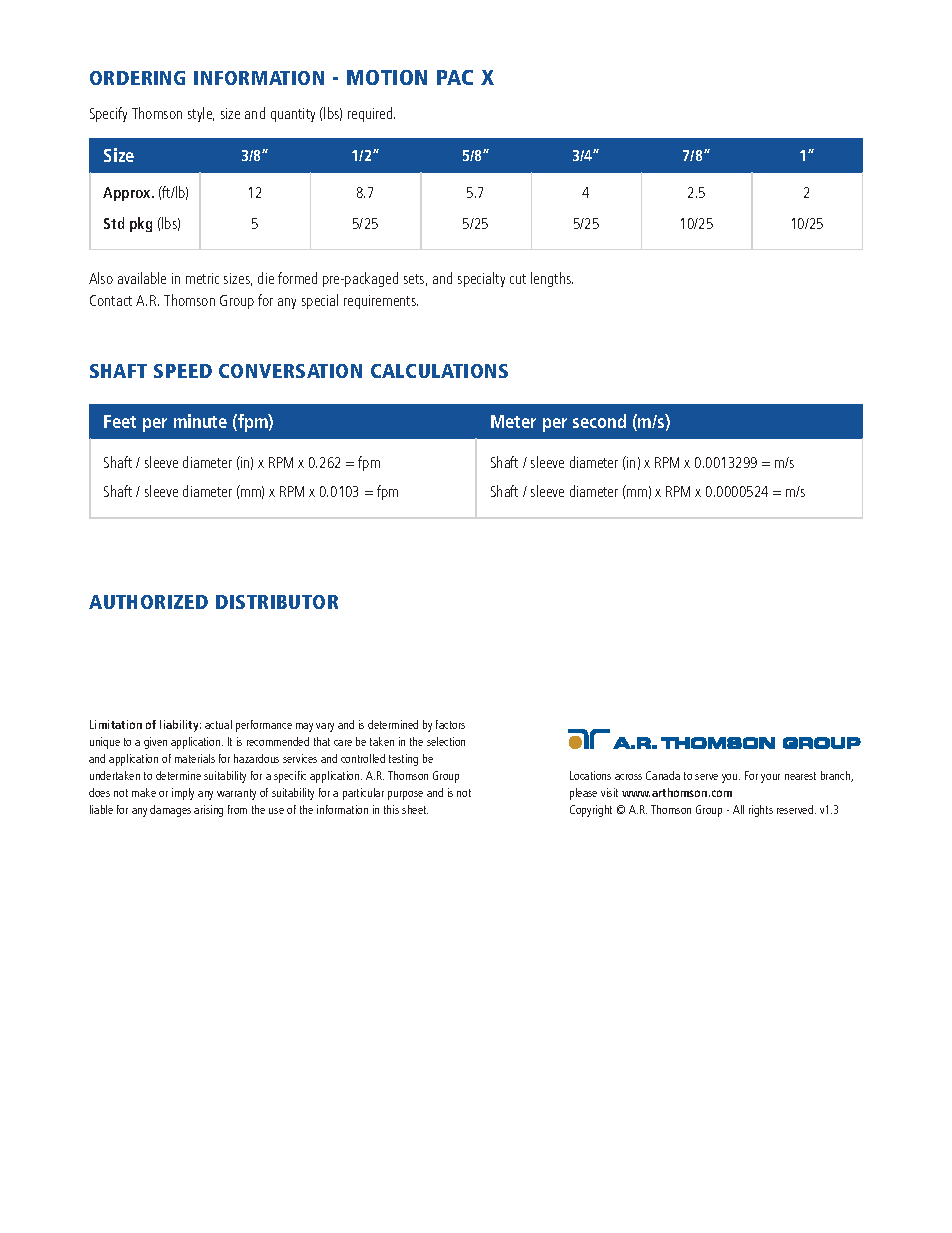 The width and height of the document is (952, 1233). Describe the element at coordinates (552, 279) in the document. I see `lengths` at that location.
